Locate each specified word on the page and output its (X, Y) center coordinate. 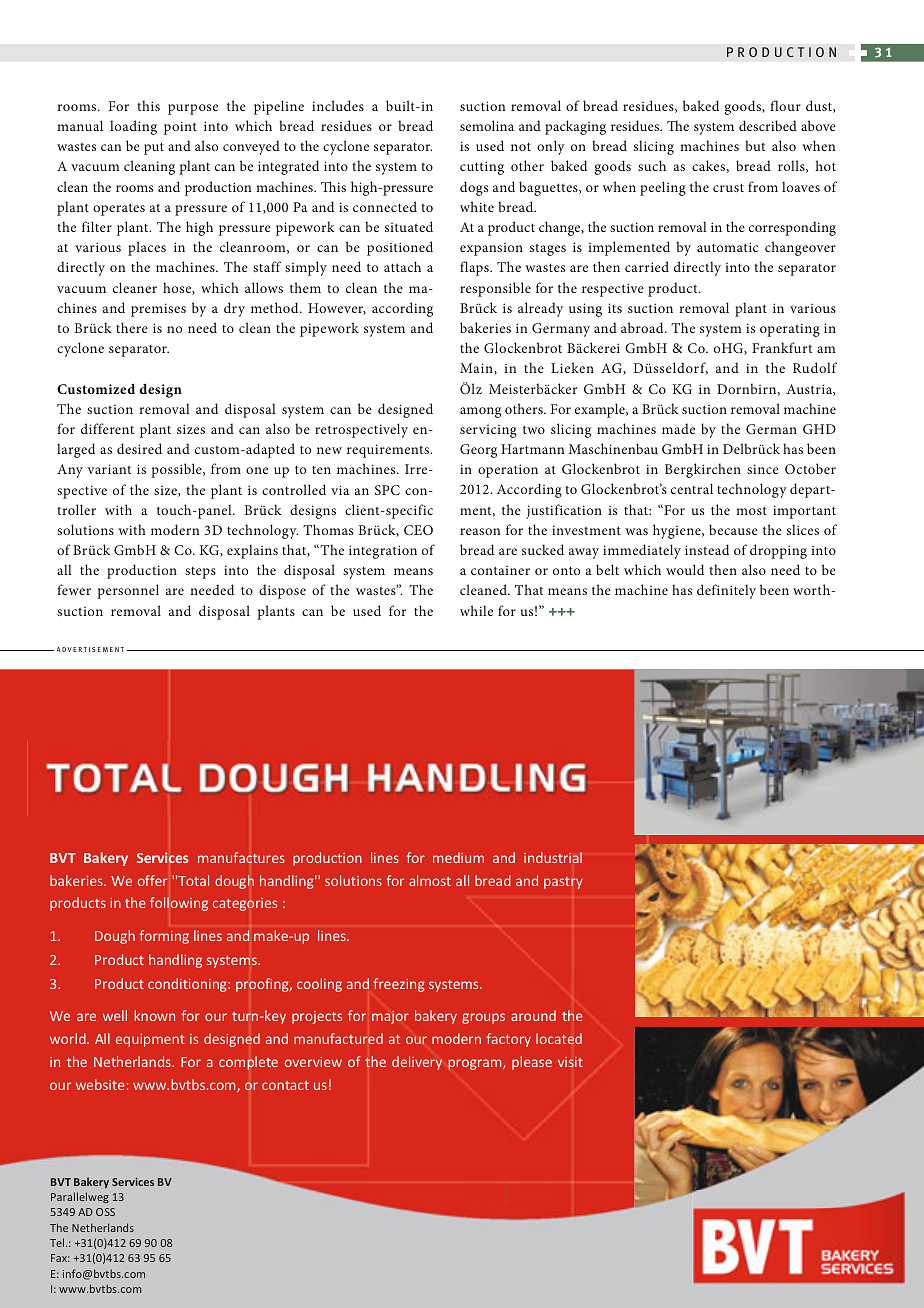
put (154, 148)
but (755, 145)
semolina (487, 125)
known (154, 1015)
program (476, 1064)
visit (570, 1062)
